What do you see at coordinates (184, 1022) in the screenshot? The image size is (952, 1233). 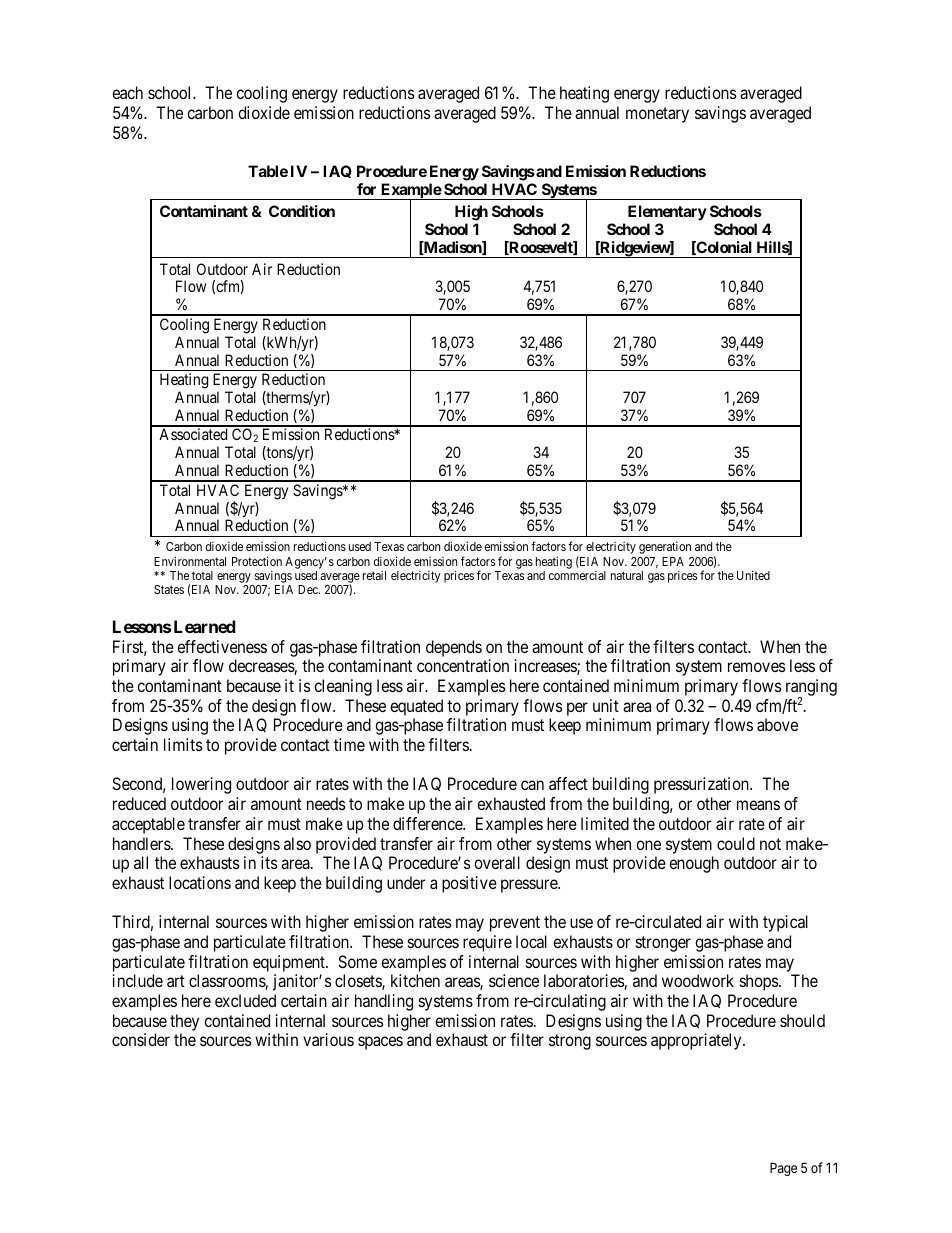 I see `they` at bounding box center [184, 1022].
